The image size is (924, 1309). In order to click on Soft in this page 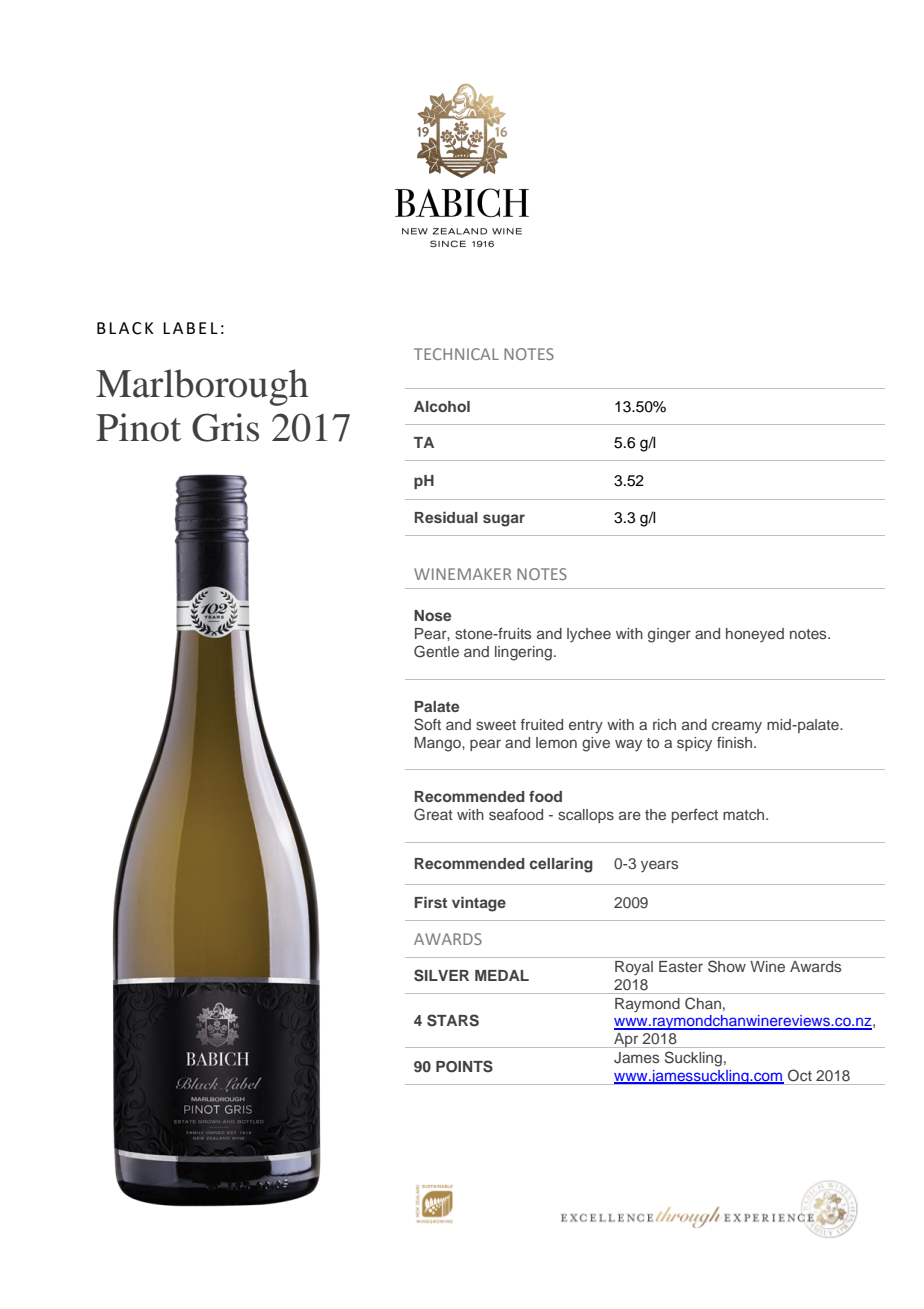, I will do `click(427, 724)`.
